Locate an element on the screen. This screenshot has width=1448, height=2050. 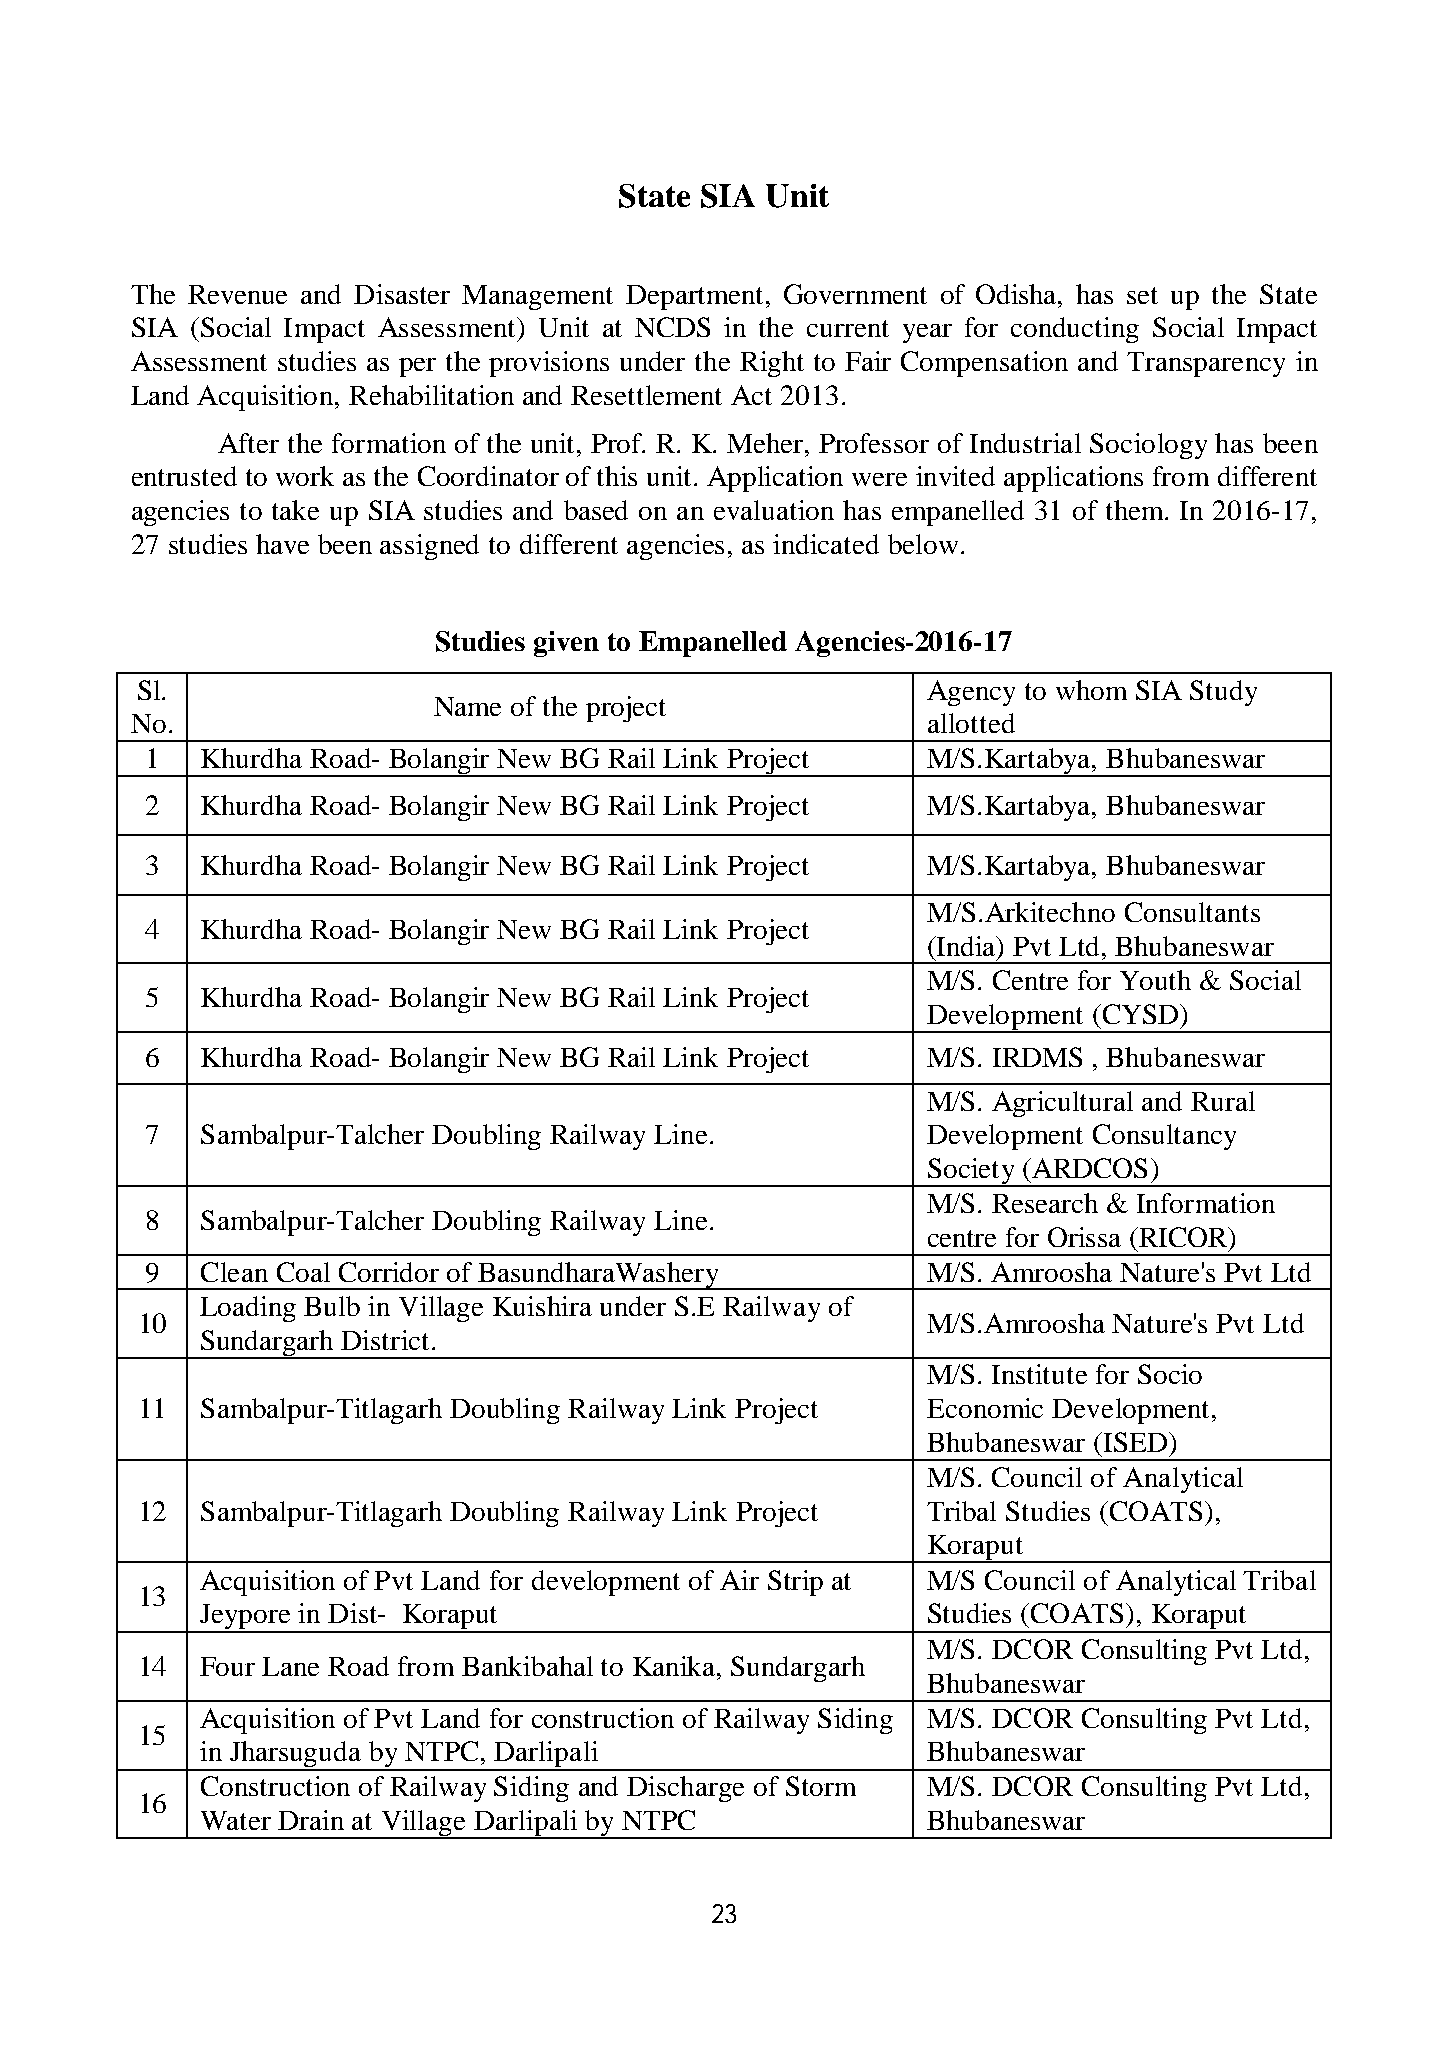
Institute is located at coordinates (1039, 1374).
